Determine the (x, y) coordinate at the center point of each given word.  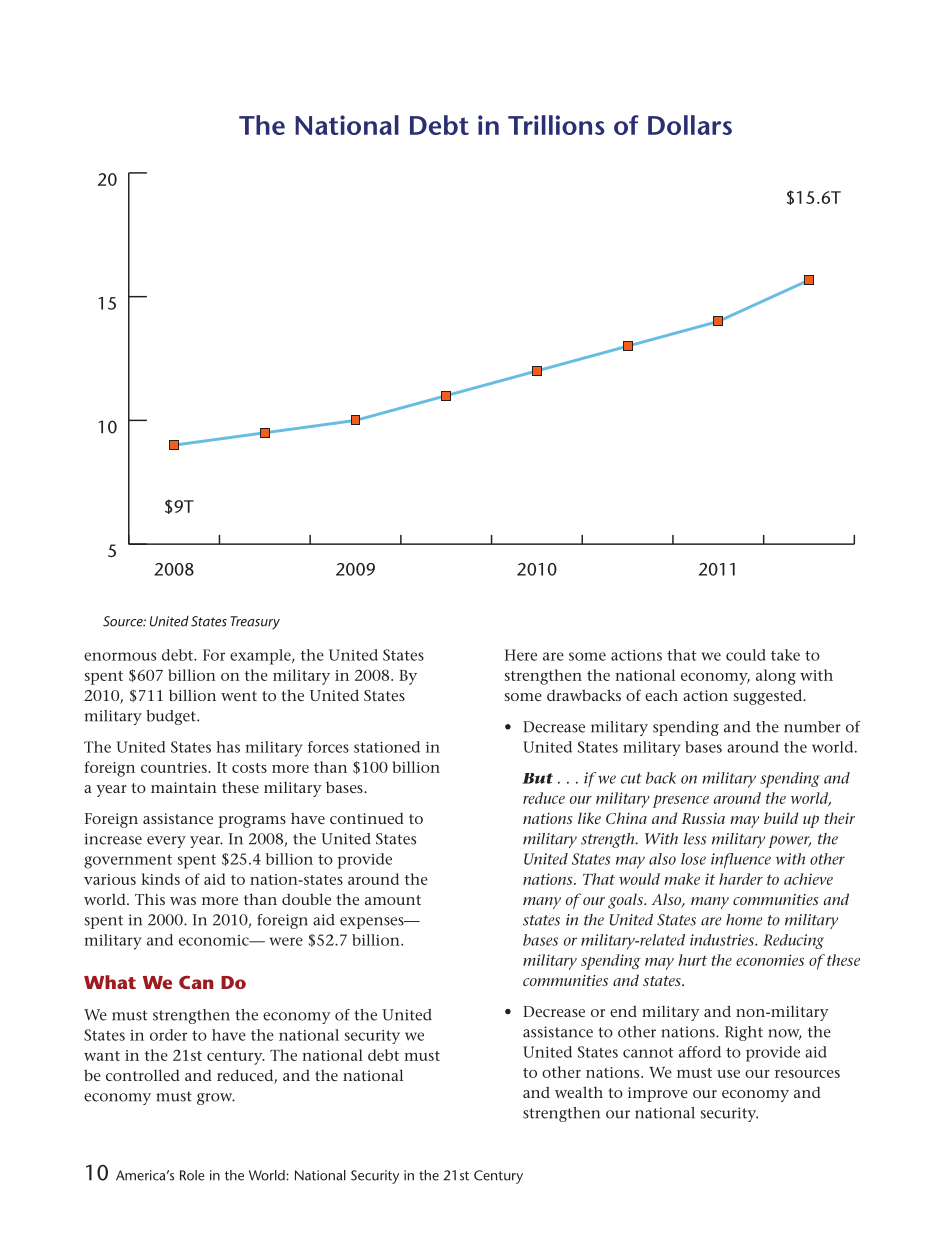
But (537, 778)
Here (521, 655)
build (781, 818)
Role (192, 1175)
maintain (184, 787)
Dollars (690, 125)
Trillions (556, 125)
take (785, 655)
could (746, 655)
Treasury (255, 622)
